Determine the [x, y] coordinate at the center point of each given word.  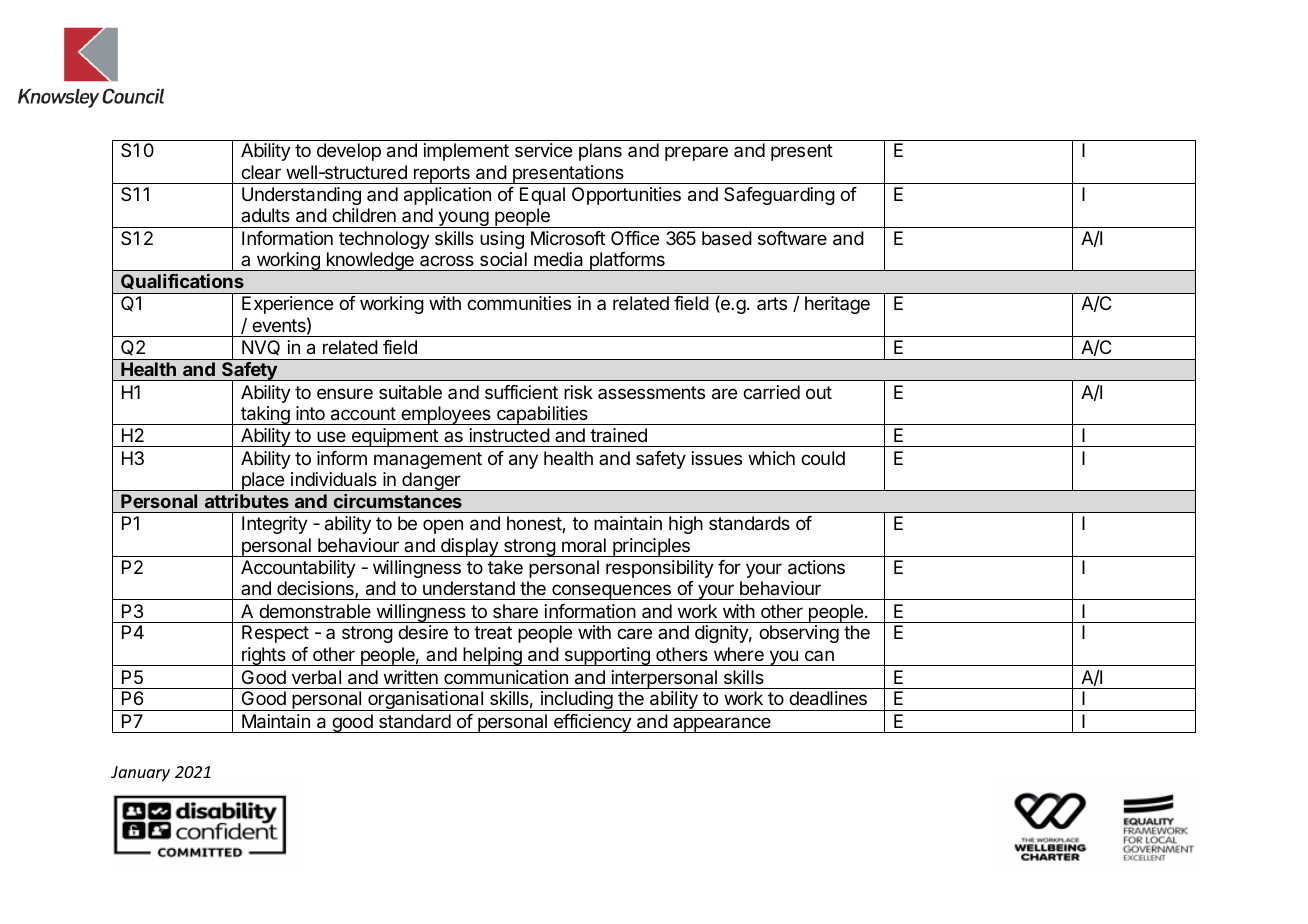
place [263, 481]
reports [442, 175]
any [523, 461]
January [140, 774]
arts [772, 303]
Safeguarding [779, 196]
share [515, 611]
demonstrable [315, 611]
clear [261, 172]
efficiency [592, 723]
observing [799, 634]
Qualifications [182, 281]
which [771, 458]
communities [519, 303]
